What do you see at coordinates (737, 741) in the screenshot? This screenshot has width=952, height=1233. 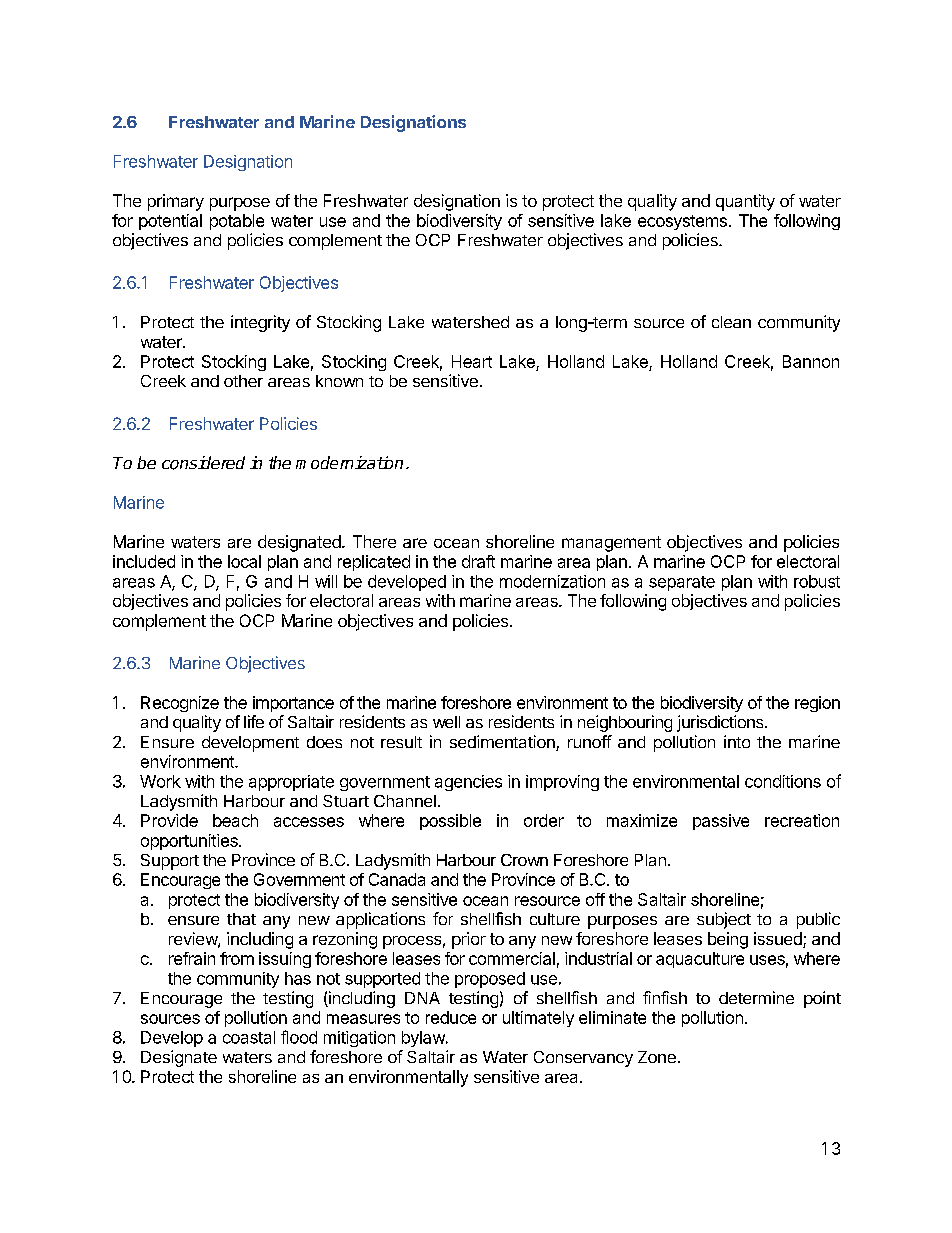 I see `into` at bounding box center [737, 741].
